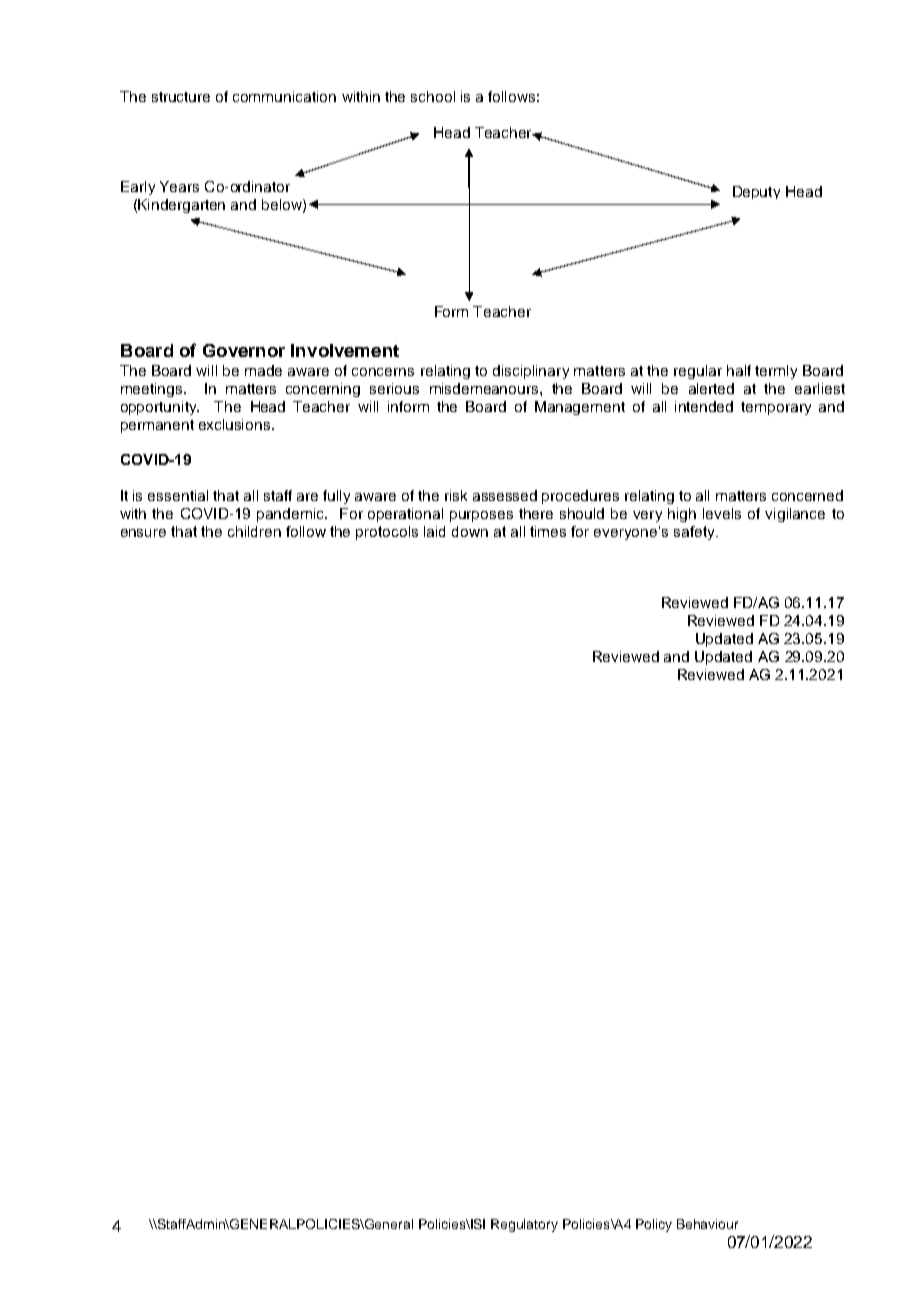 This document has width=924, height=1307. I want to click on Deputy, so click(756, 192).
